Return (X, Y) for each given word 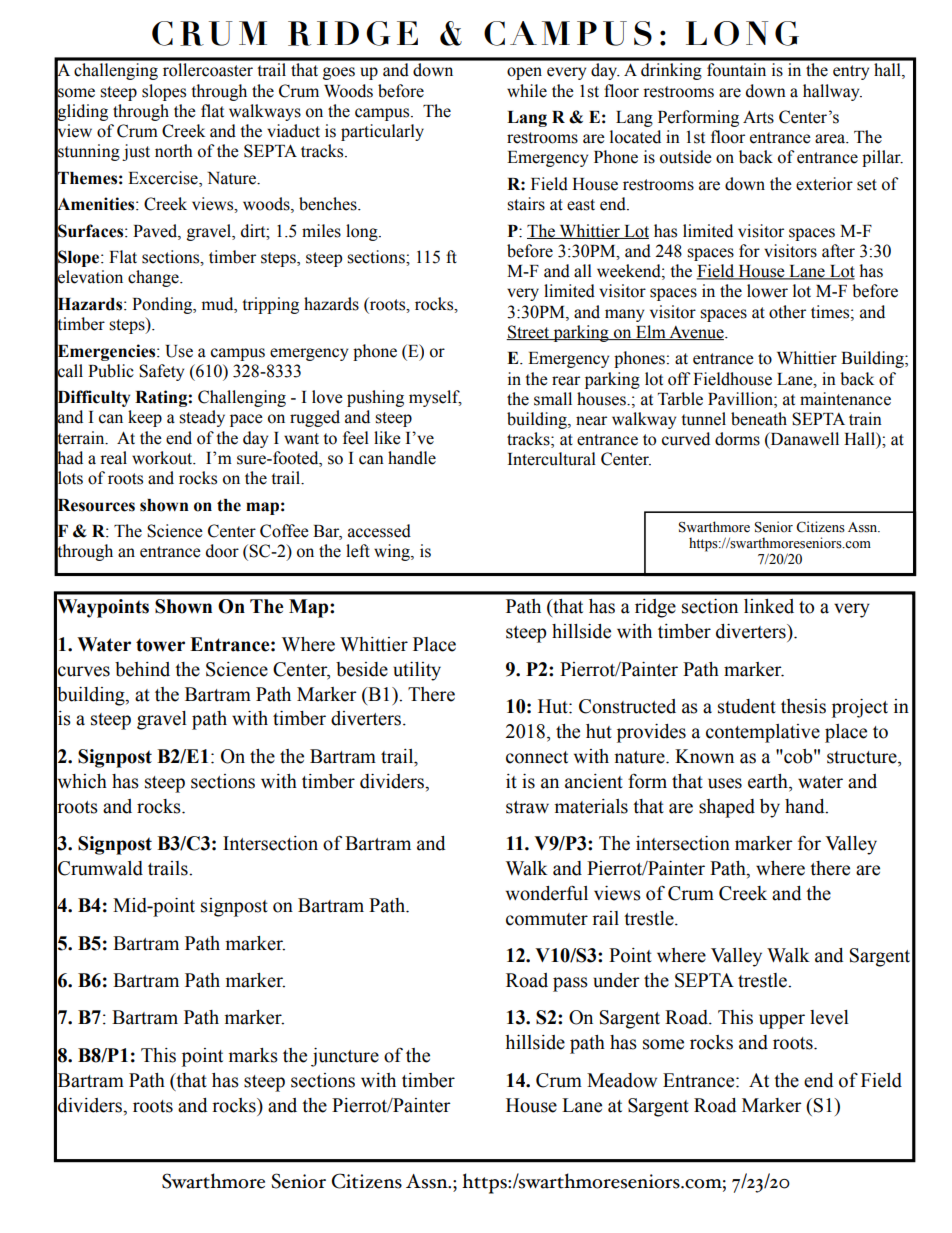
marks (253, 1055)
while (527, 91)
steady (202, 418)
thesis (803, 706)
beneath (759, 419)
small (553, 399)
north (174, 151)
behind (142, 669)
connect (537, 757)
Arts (758, 117)
